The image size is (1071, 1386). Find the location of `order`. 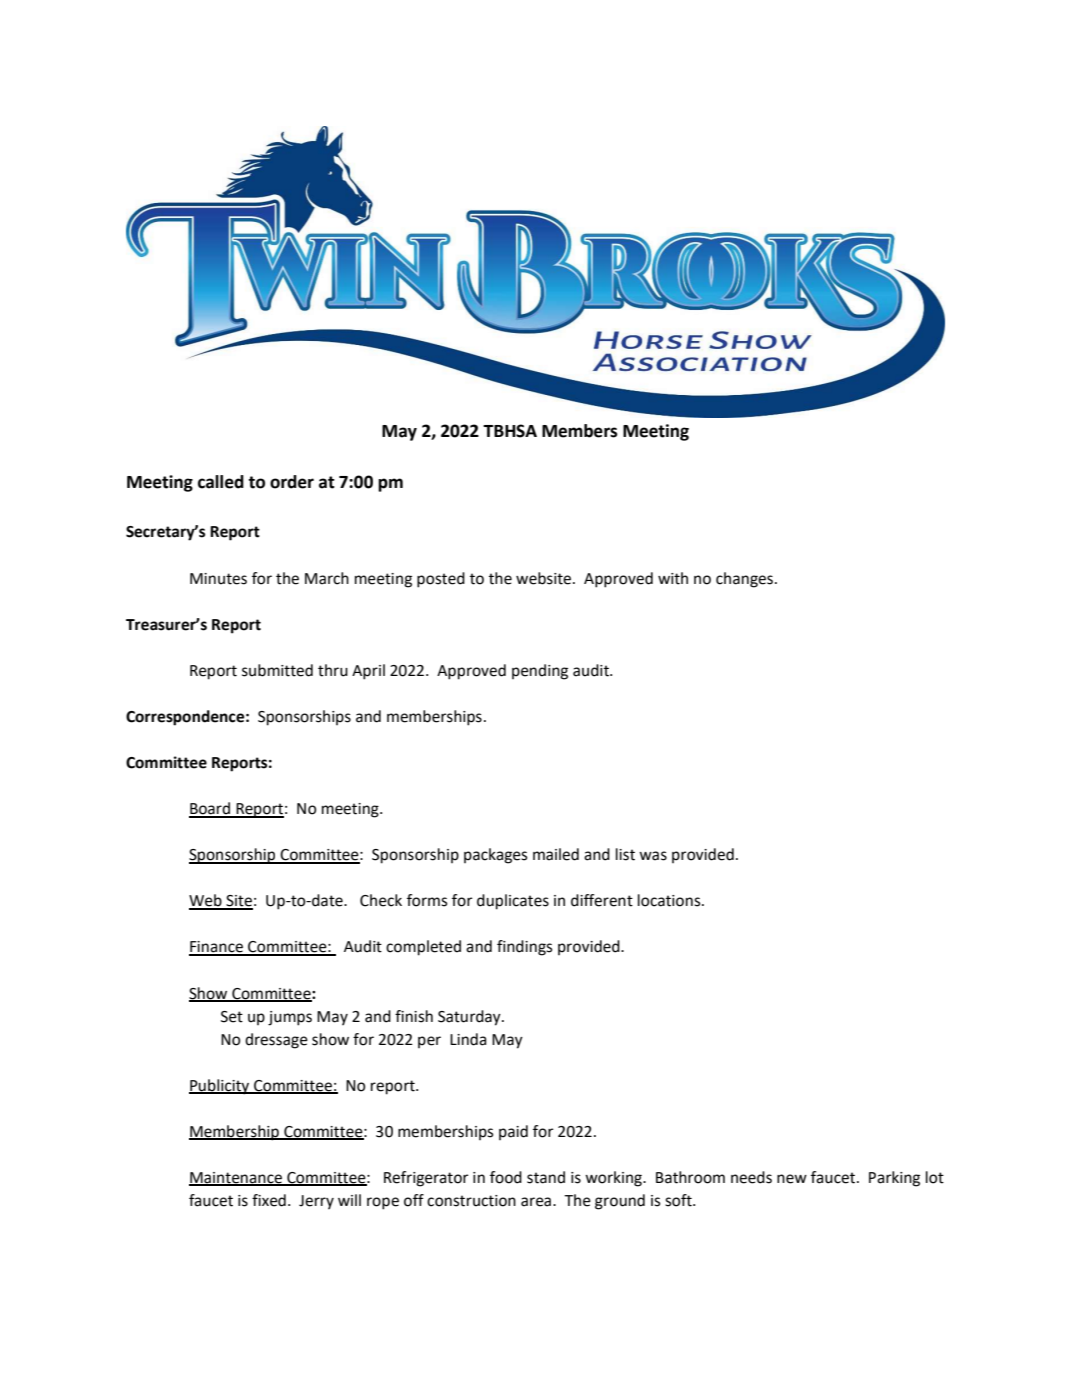

order is located at coordinates (292, 482).
